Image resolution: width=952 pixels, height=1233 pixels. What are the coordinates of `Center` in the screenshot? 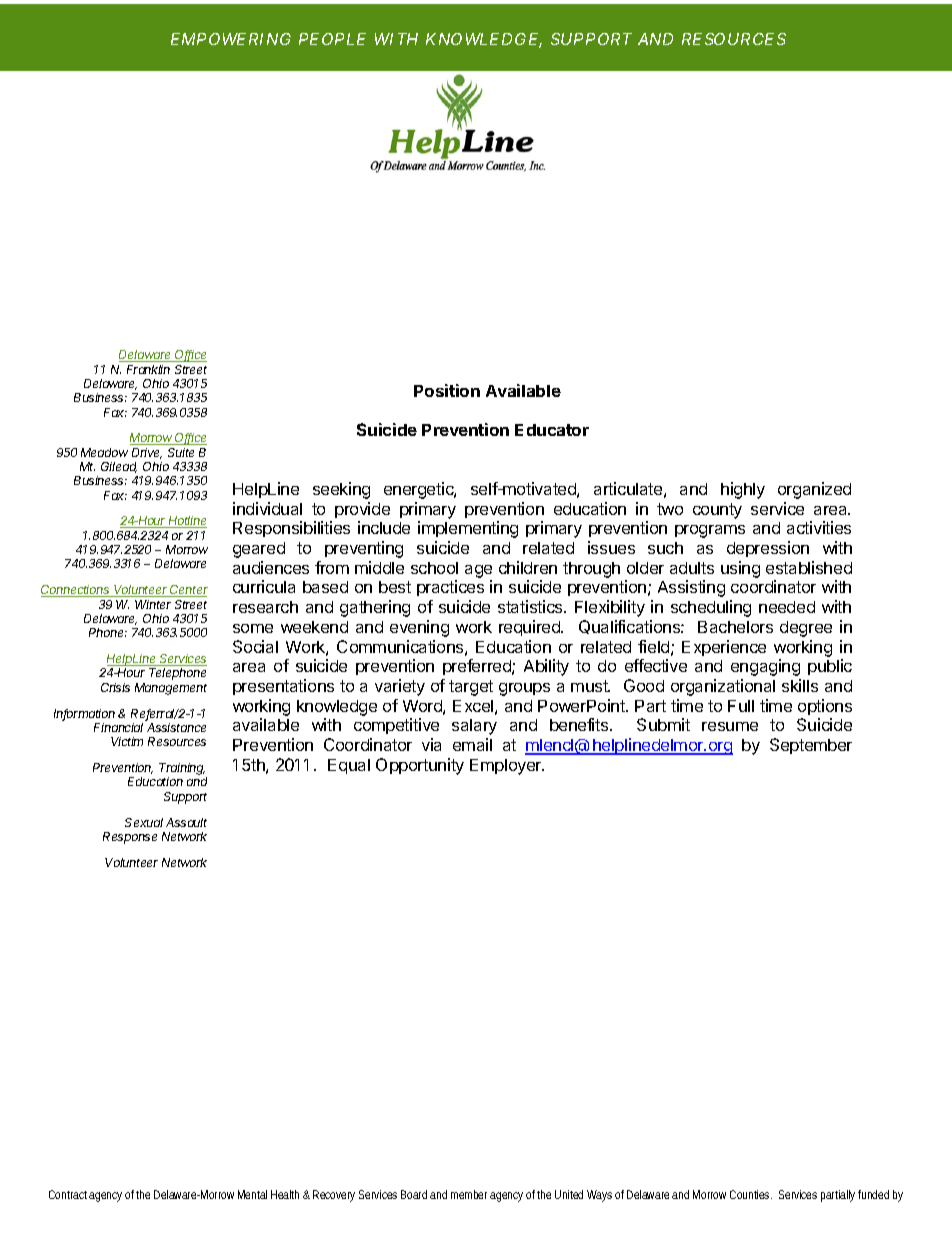 It's located at (188, 591).
